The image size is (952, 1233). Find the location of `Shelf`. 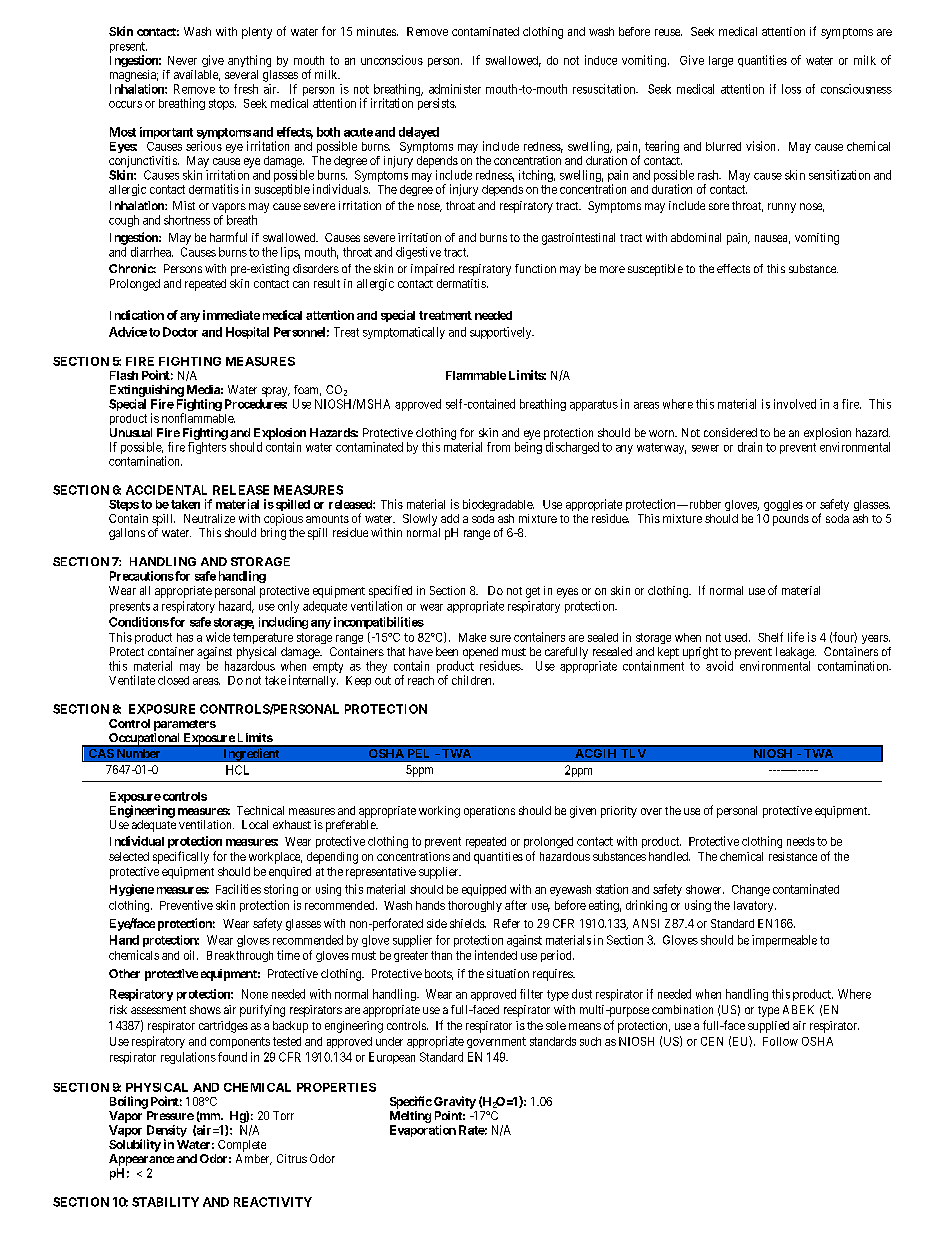

Shelf is located at coordinates (770, 637).
